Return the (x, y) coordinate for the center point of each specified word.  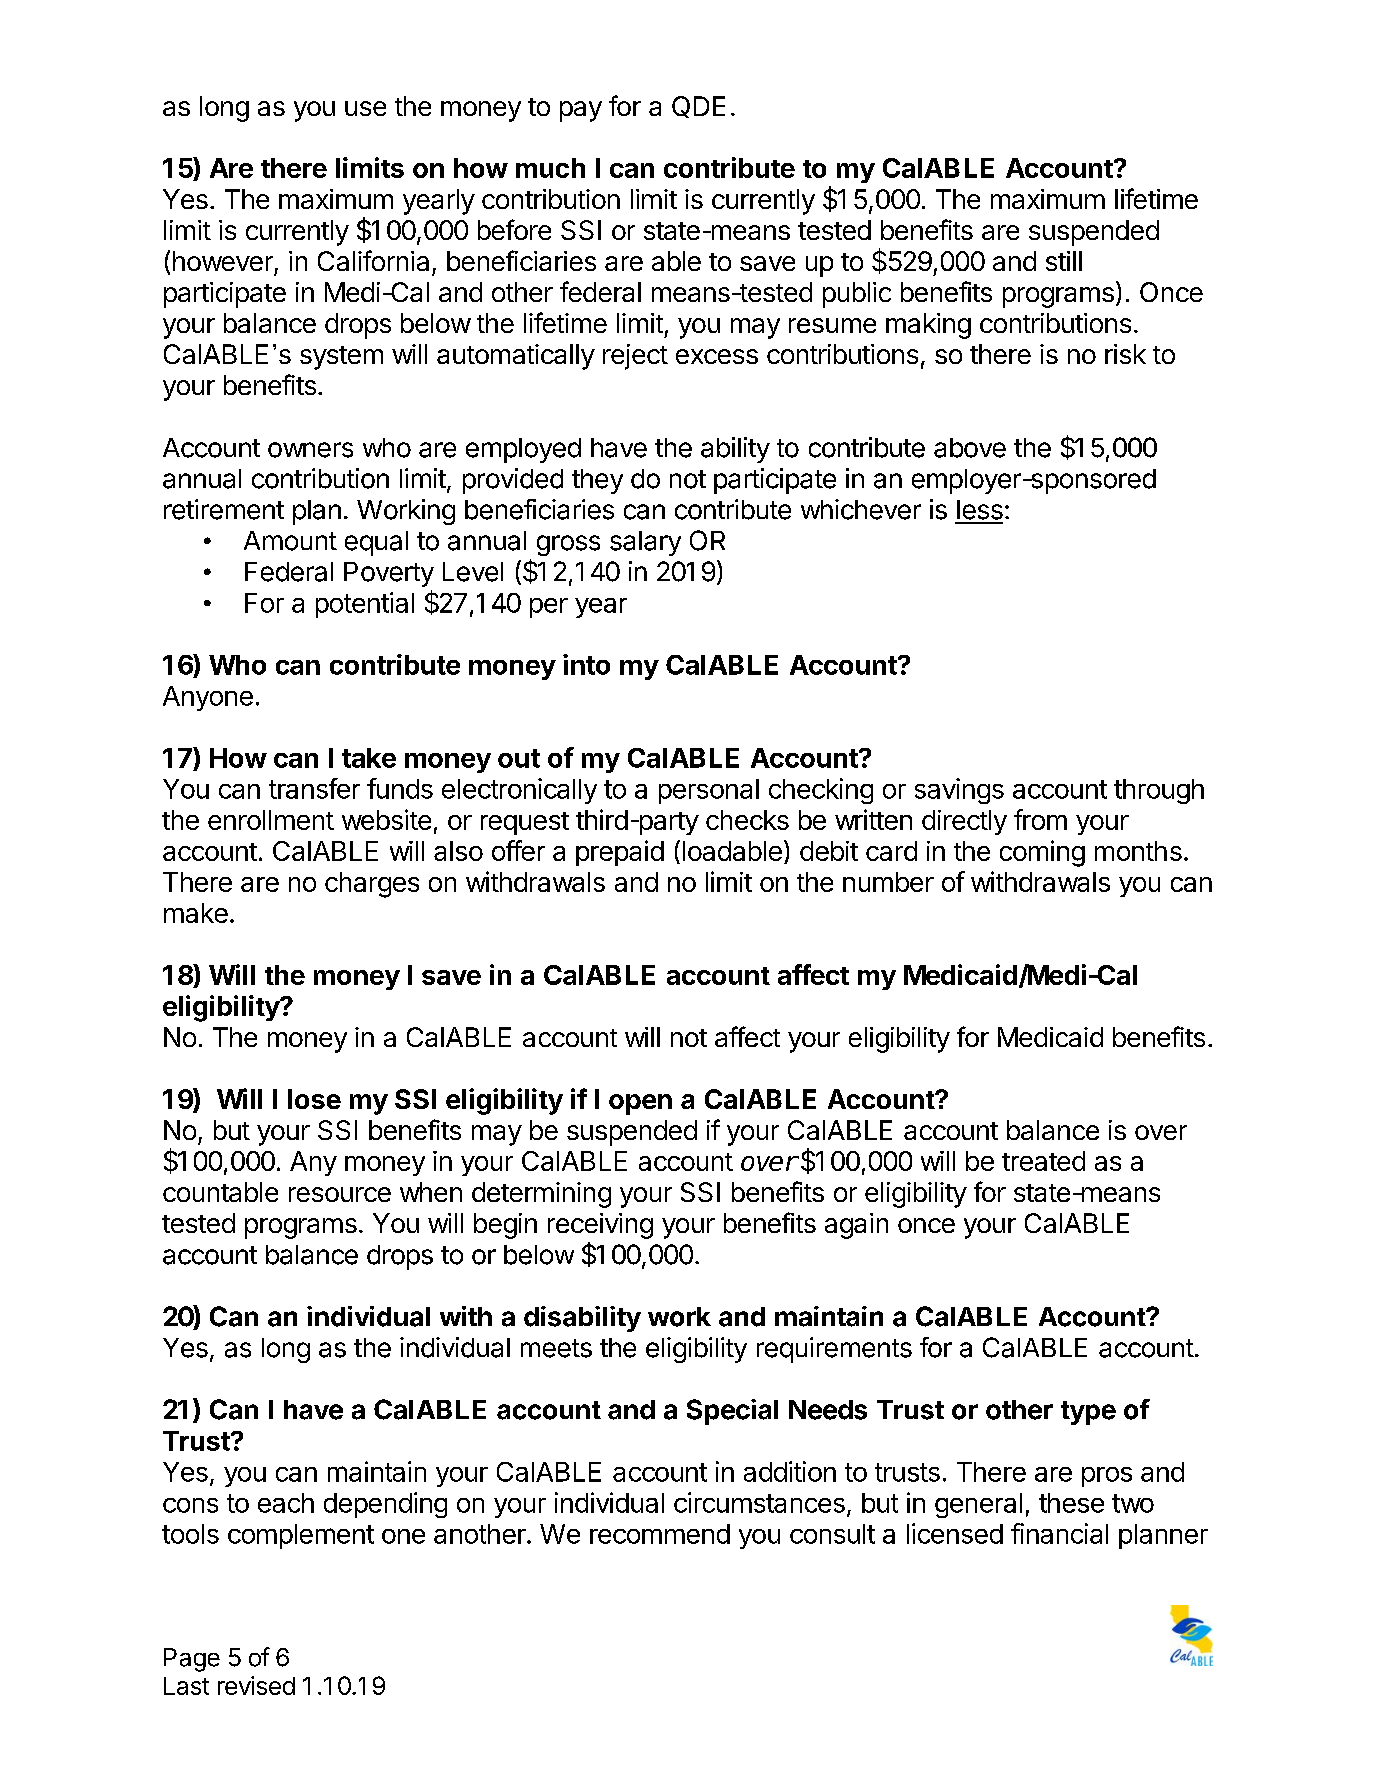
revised (256, 1685)
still (1064, 261)
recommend (660, 1534)
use (365, 108)
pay (581, 111)
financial (1059, 1533)
